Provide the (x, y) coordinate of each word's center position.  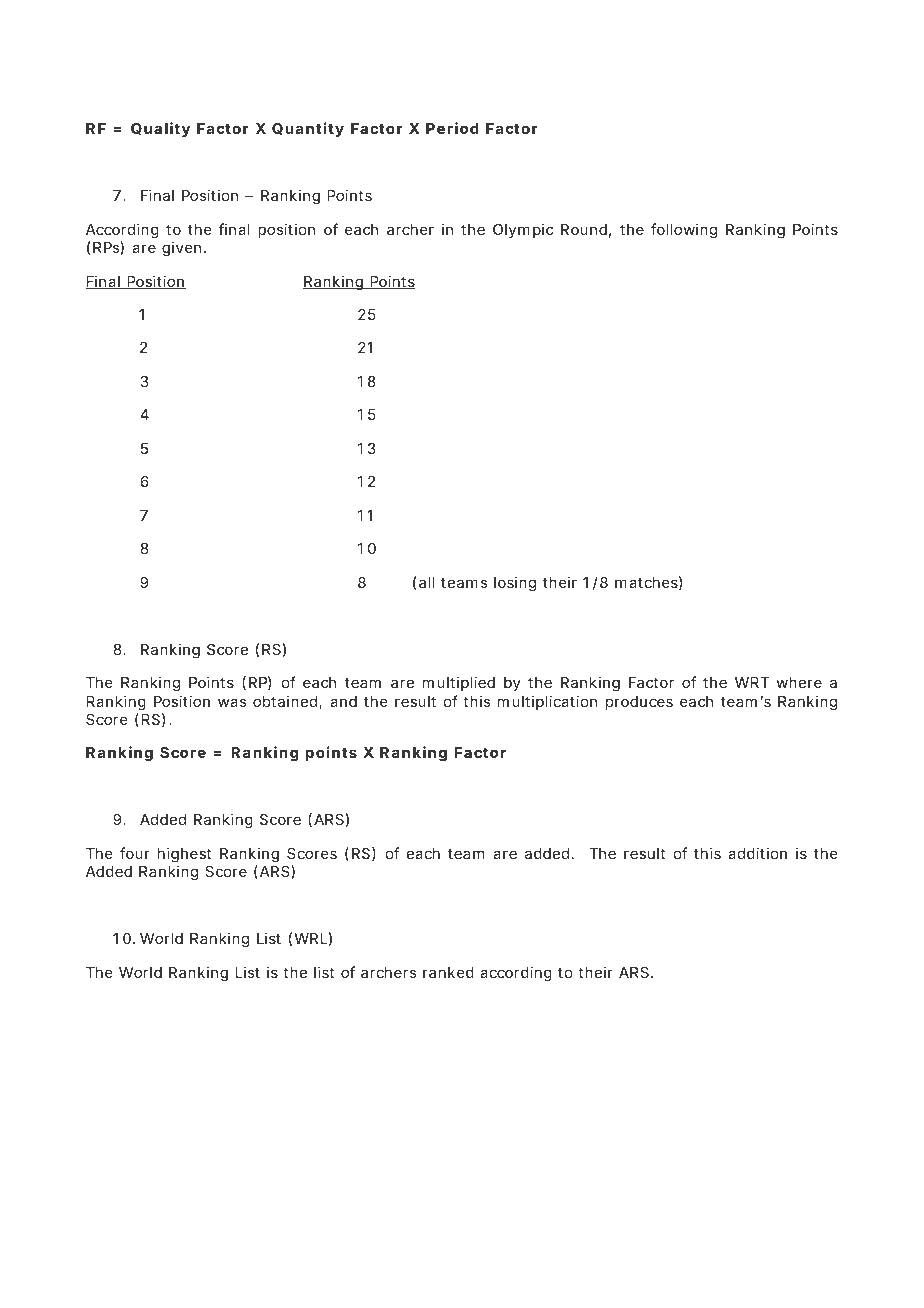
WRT (752, 682)
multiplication (547, 702)
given (183, 249)
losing (515, 584)
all (427, 582)
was (232, 702)
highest (184, 855)
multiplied (459, 683)
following (684, 231)
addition (757, 853)
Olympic (523, 230)
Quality (160, 129)
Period (452, 128)
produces (639, 703)
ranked (448, 972)
